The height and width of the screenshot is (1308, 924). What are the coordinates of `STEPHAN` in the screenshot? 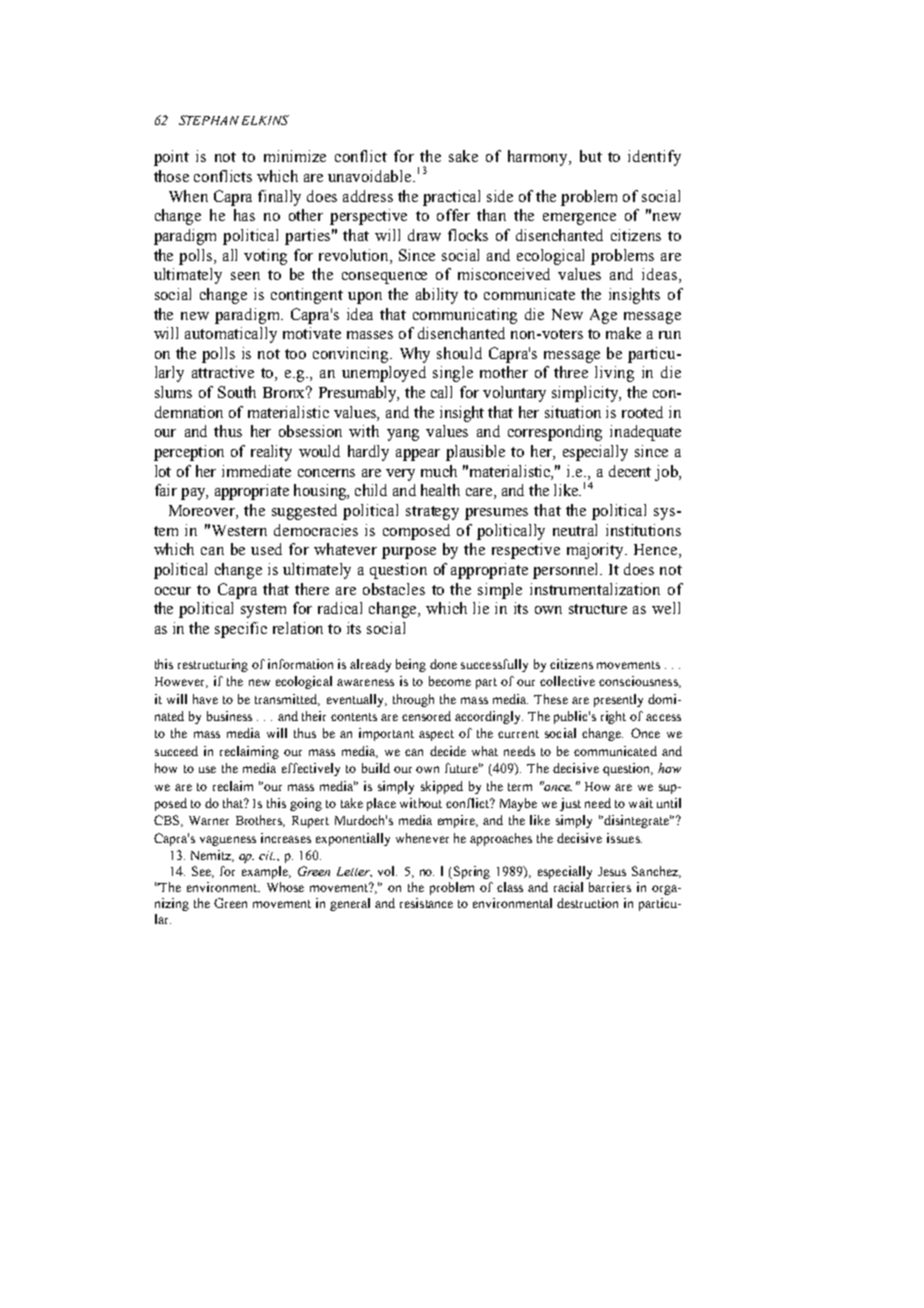 It's located at (209, 120).
